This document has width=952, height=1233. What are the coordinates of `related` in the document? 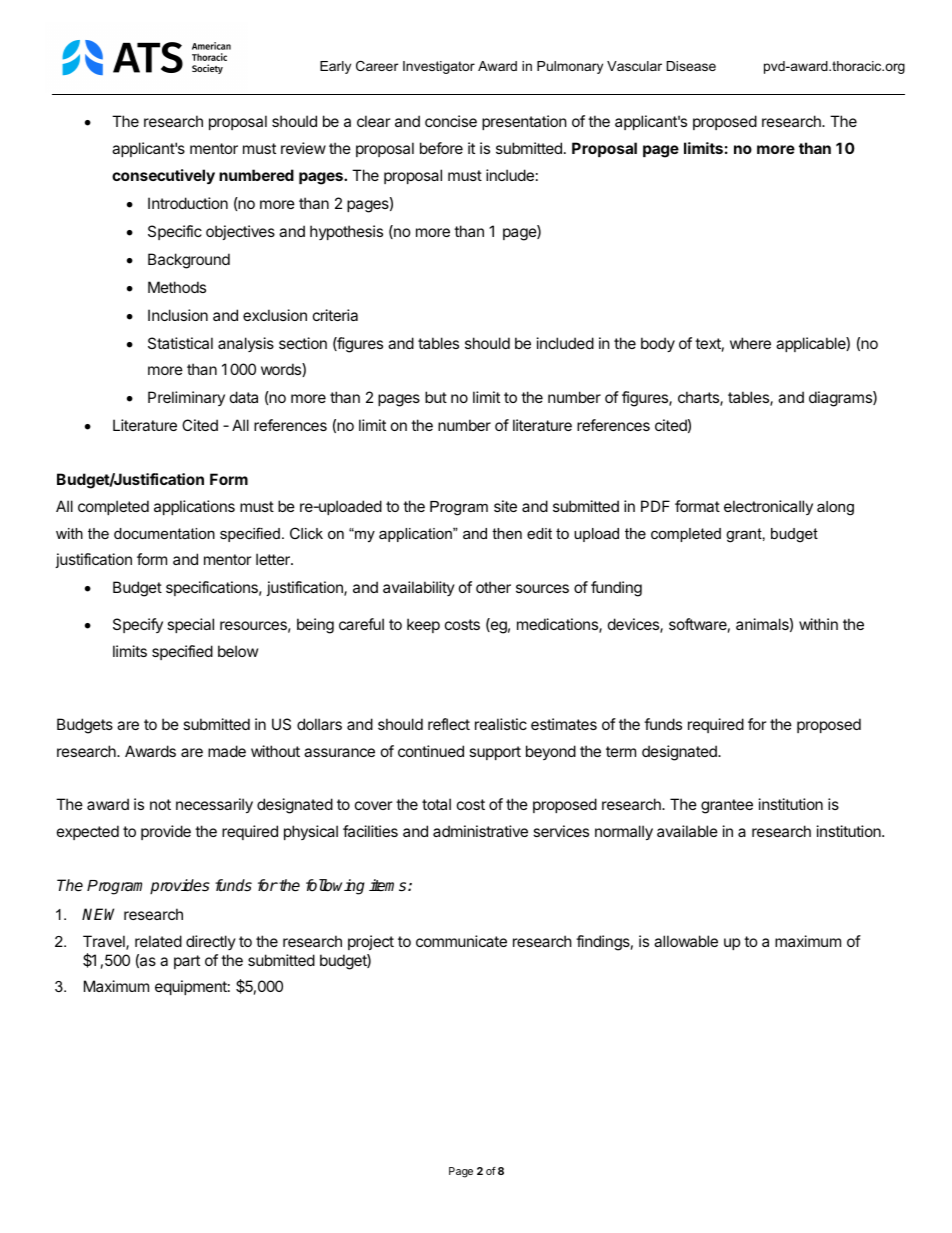 It's located at (158, 941).
